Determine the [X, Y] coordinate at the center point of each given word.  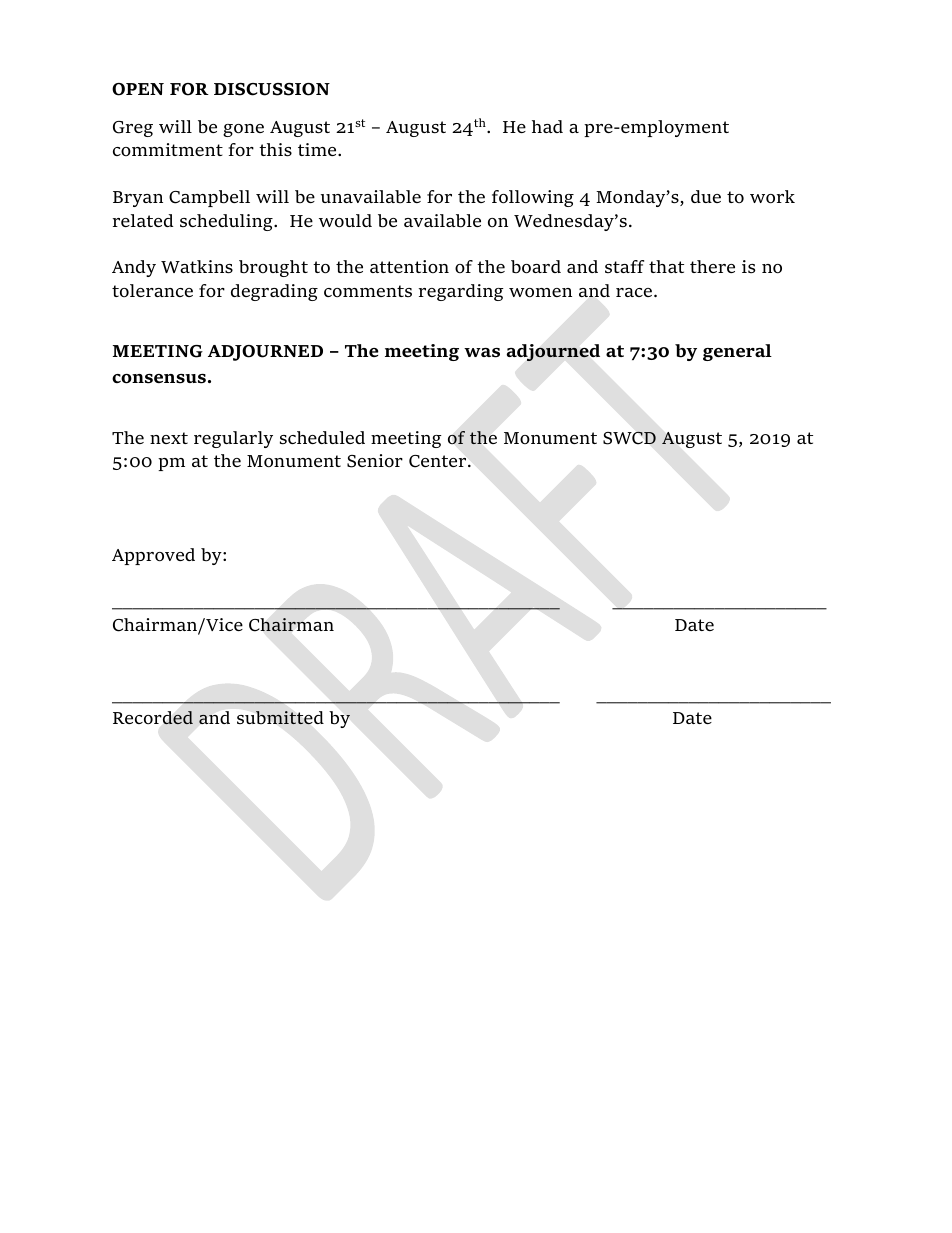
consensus [159, 379]
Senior [375, 461]
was [482, 353]
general [737, 352]
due [706, 196]
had [547, 126]
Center [439, 461]
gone [243, 130]
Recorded [153, 718]
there [712, 266]
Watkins [197, 267]
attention [409, 266]
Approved [153, 556]
